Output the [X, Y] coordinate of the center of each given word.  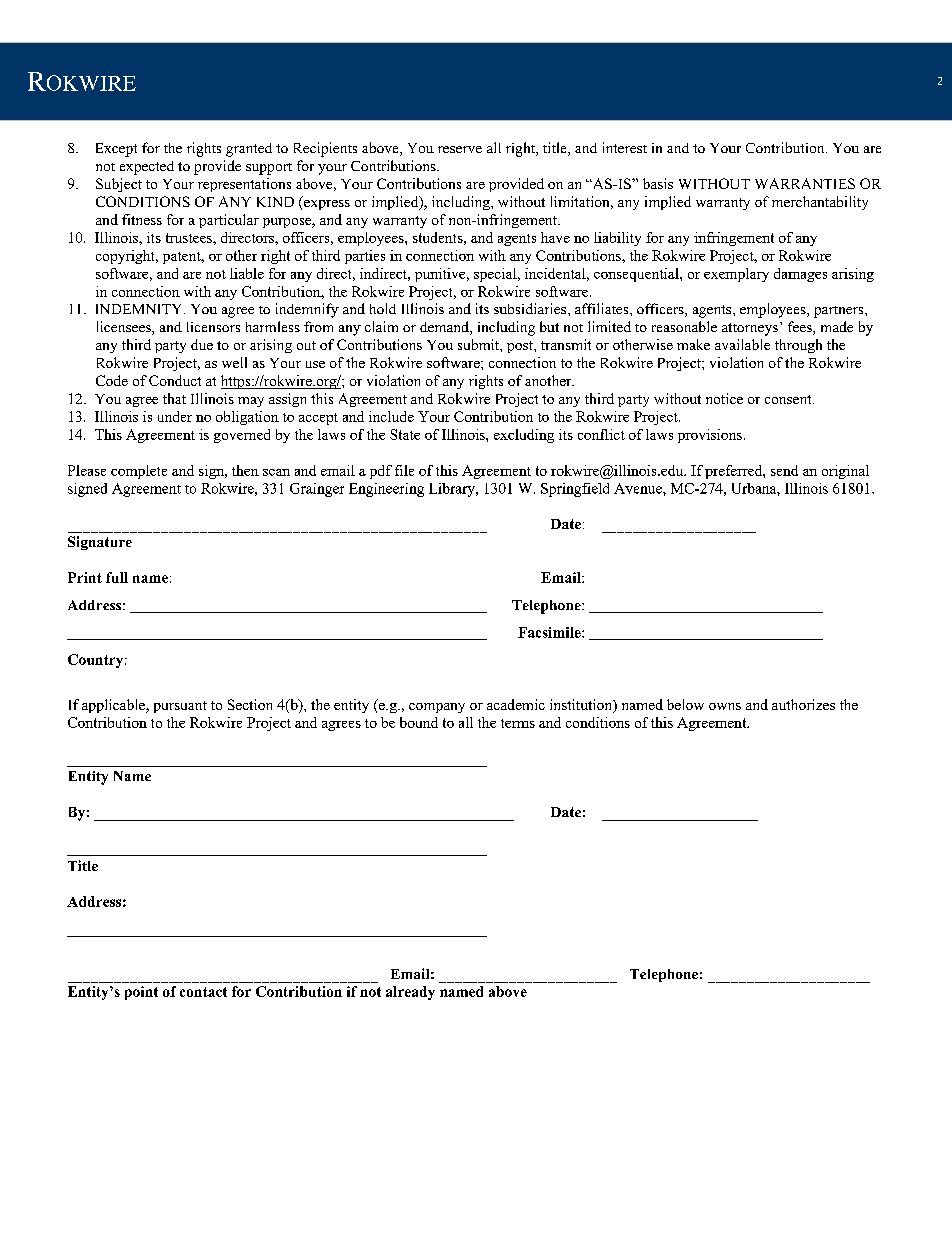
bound [419, 722]
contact [203, 992]
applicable [114, 706]
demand [445, 328]
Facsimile [550, 632]
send [784, 470]
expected [147, 168]
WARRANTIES [805, 183]
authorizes [803, 704]
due [202, 344]
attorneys [750, 329]
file [404, 470]
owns [725, 706]
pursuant [180, 707]
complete [139, 472]
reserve [460, 149]
